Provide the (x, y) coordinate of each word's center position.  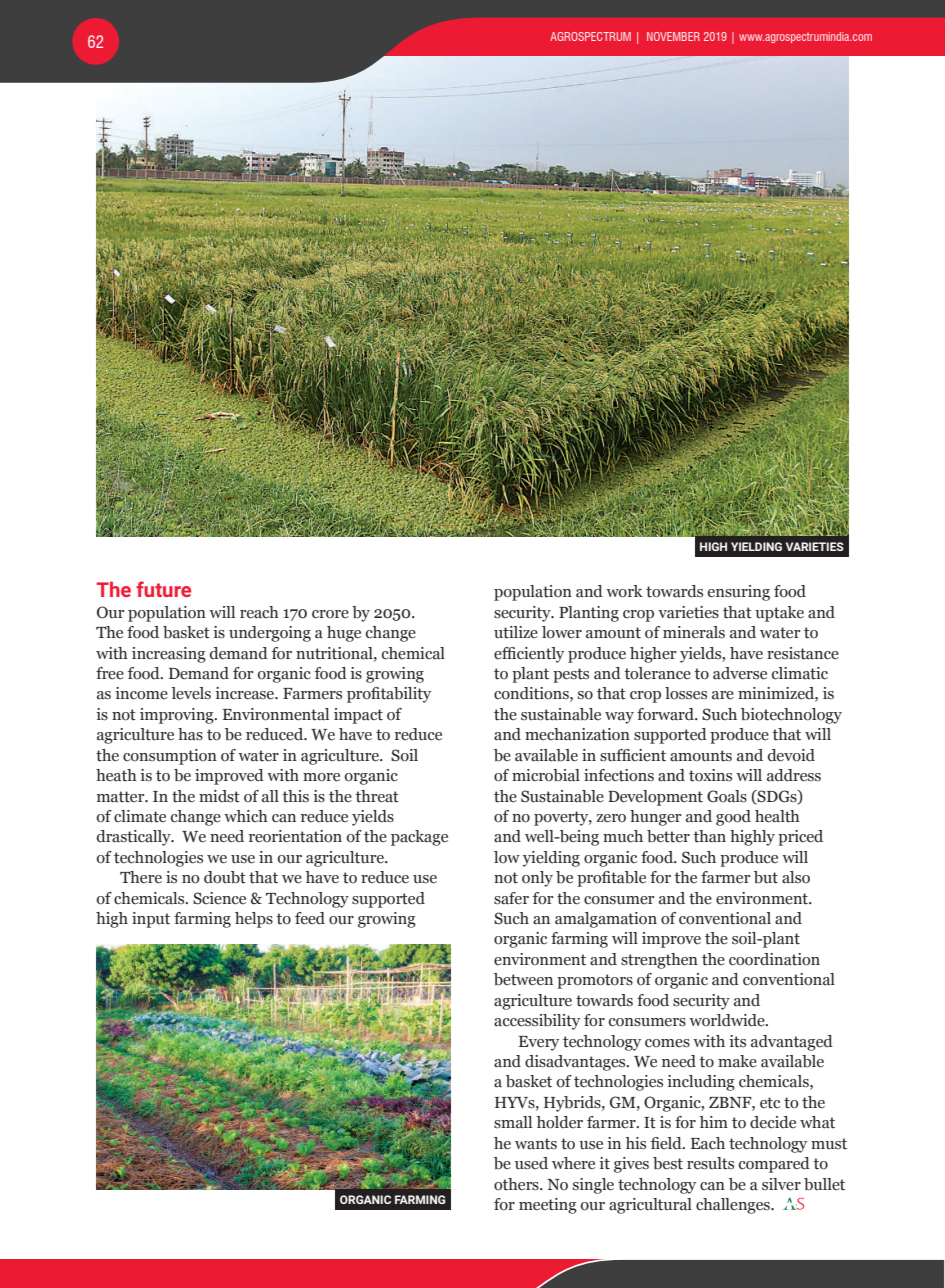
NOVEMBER (673, 36)
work (624, 591)
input (151, 920)
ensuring (739, 593)
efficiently (529, 655)
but (766, 877)
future (163, 589)
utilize (516, 632)
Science (219, 898)
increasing (169, 655)
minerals (694, 632)
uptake (779, 614)
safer (511, 898)
